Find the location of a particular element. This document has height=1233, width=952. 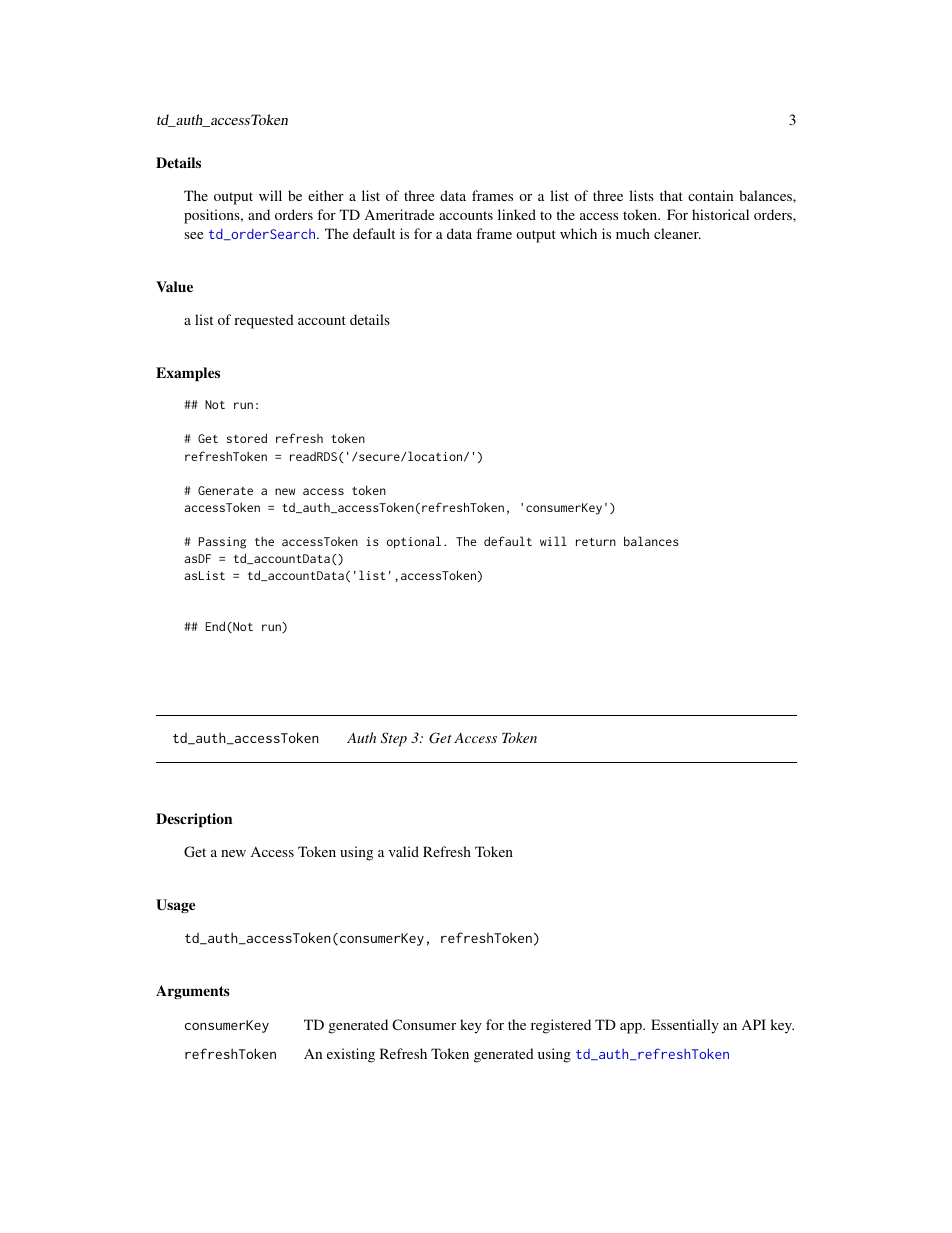

Passing is located at coordinates (222, 543).
